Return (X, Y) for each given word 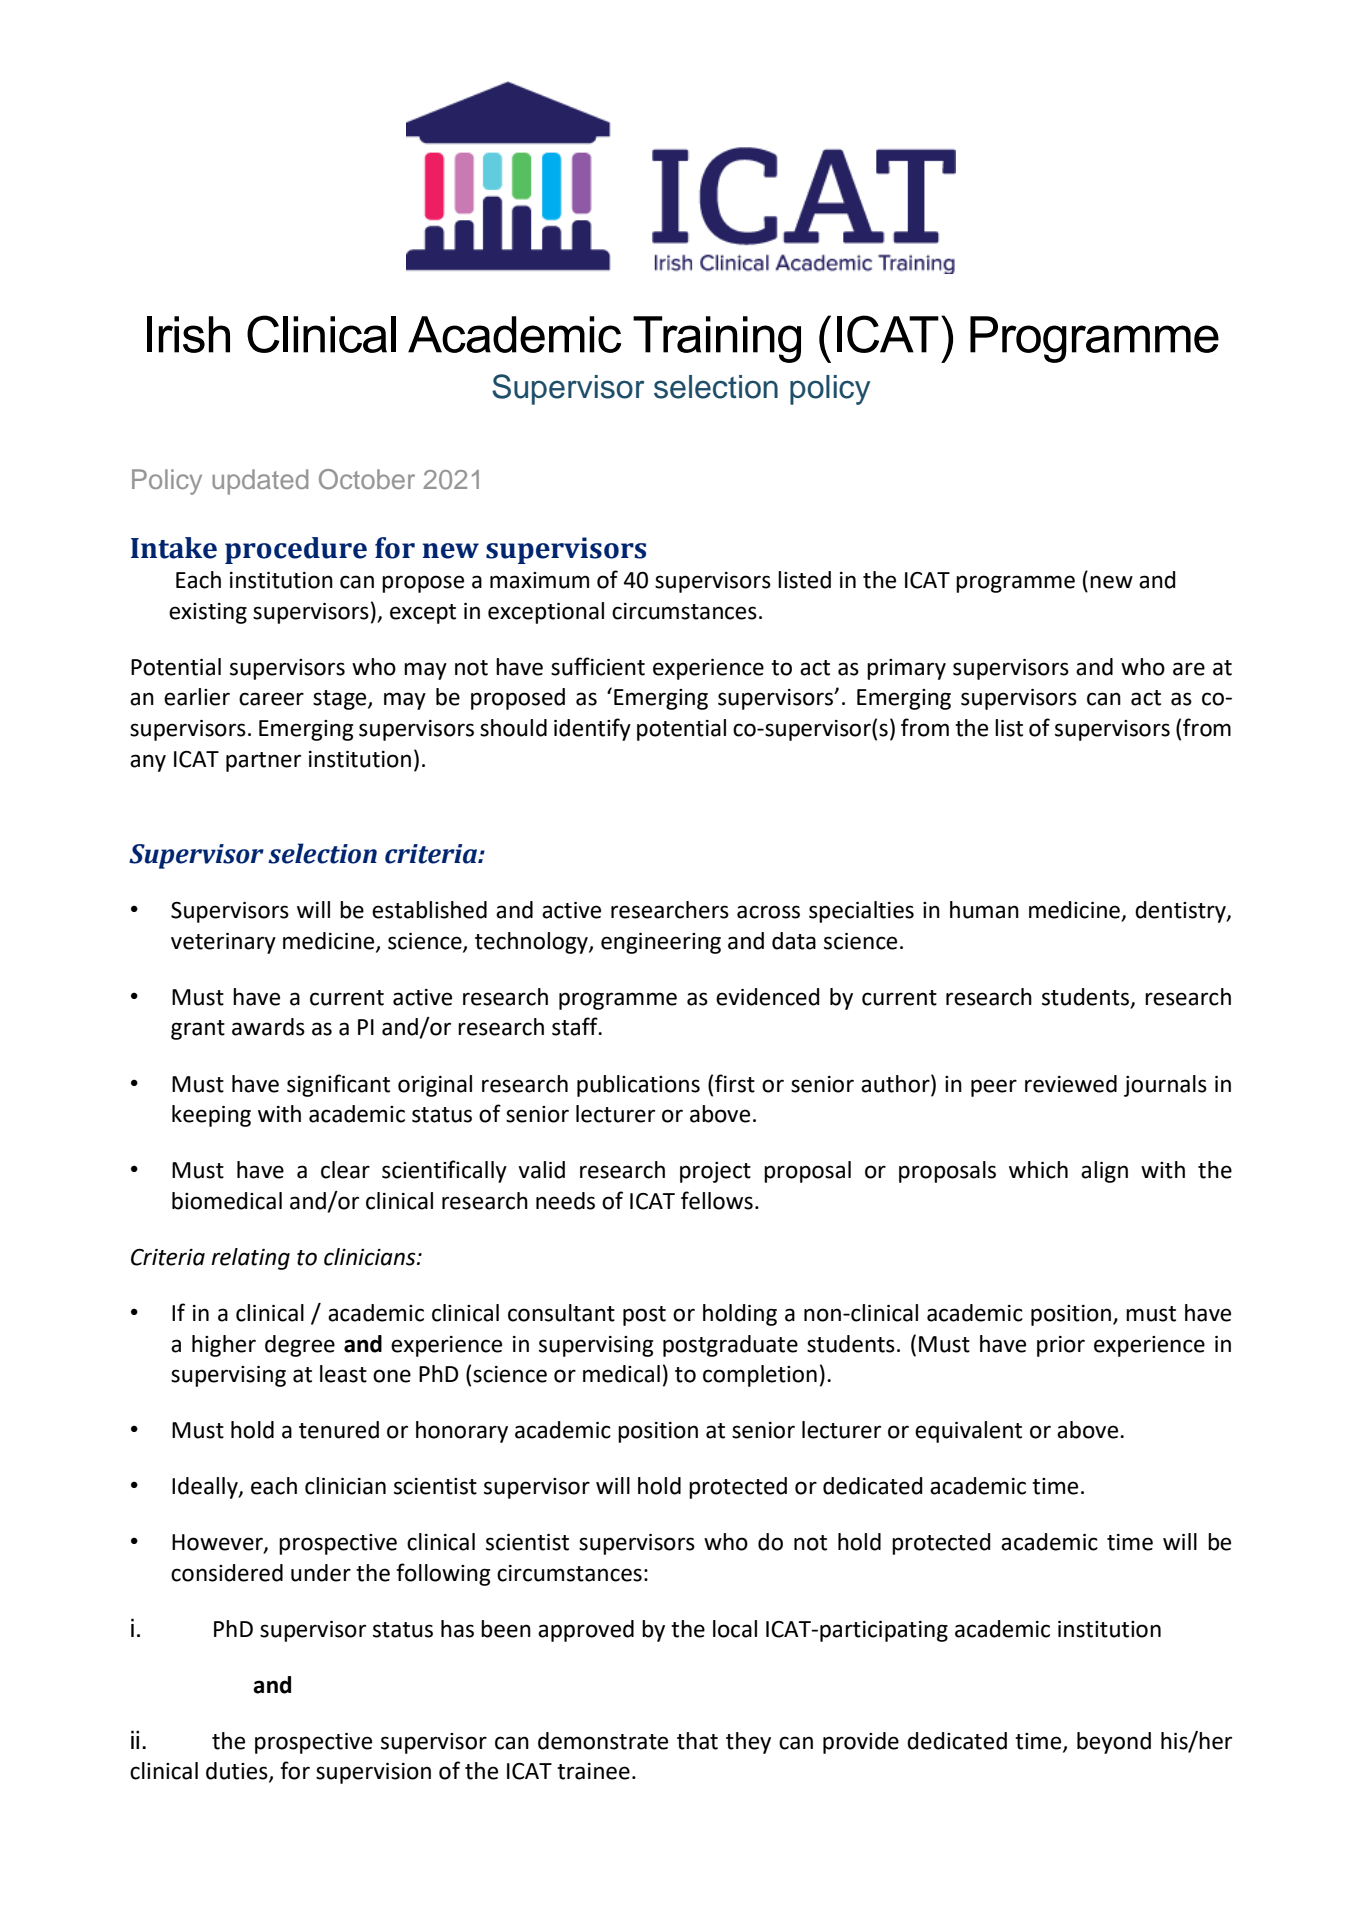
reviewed (1071, 1084)
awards (268, 1027)
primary (906, 669)
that (697, 1741)
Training (717, 339)
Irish (188, 334)
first (735, 1083)
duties (238, 1772)
